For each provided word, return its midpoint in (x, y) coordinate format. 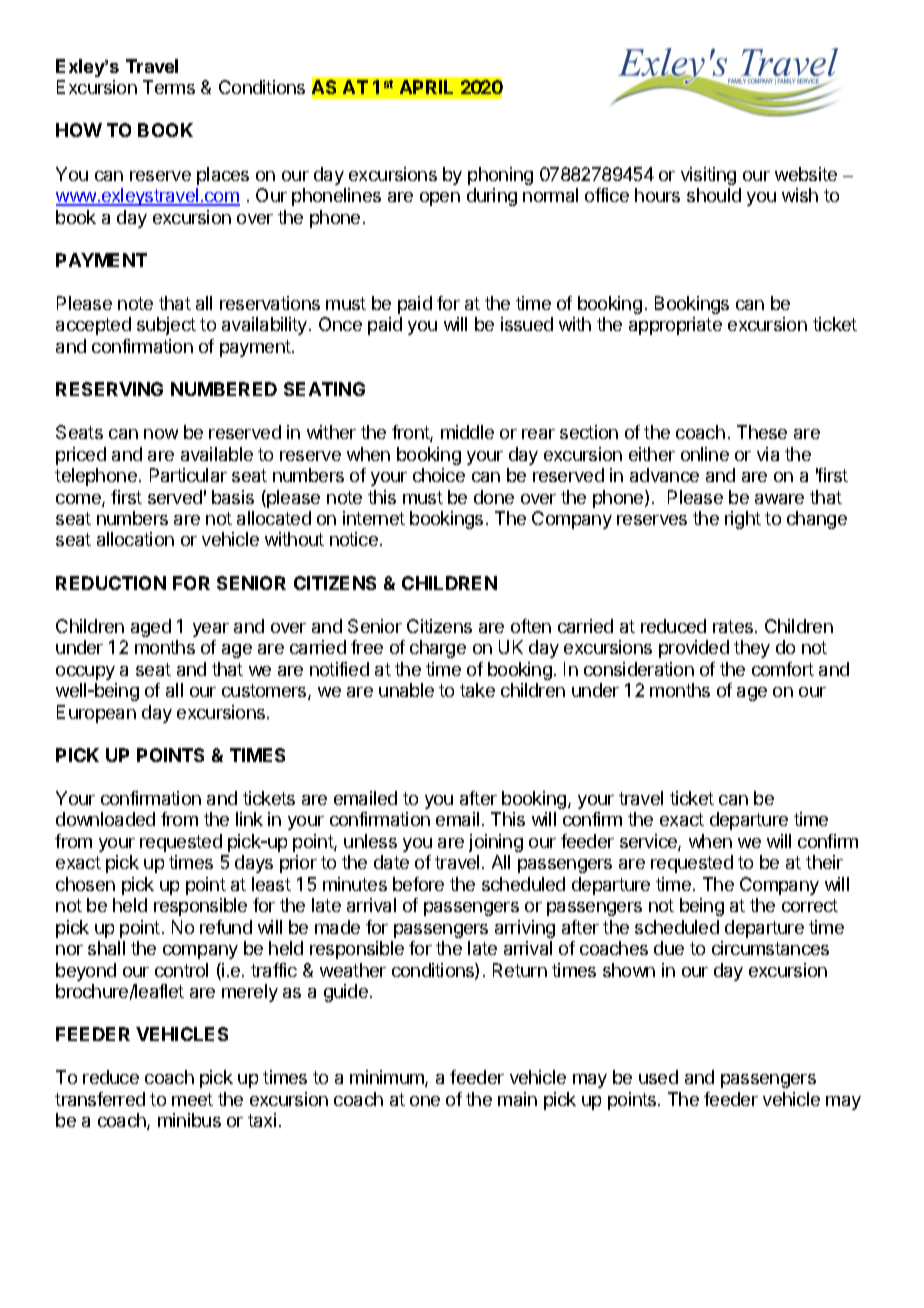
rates (734, 626)
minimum (388, 1078)
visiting (708, 176)
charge (438, 649)
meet (192, 1099)
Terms (169, 87)
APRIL (426, 87)
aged (151, 628)
